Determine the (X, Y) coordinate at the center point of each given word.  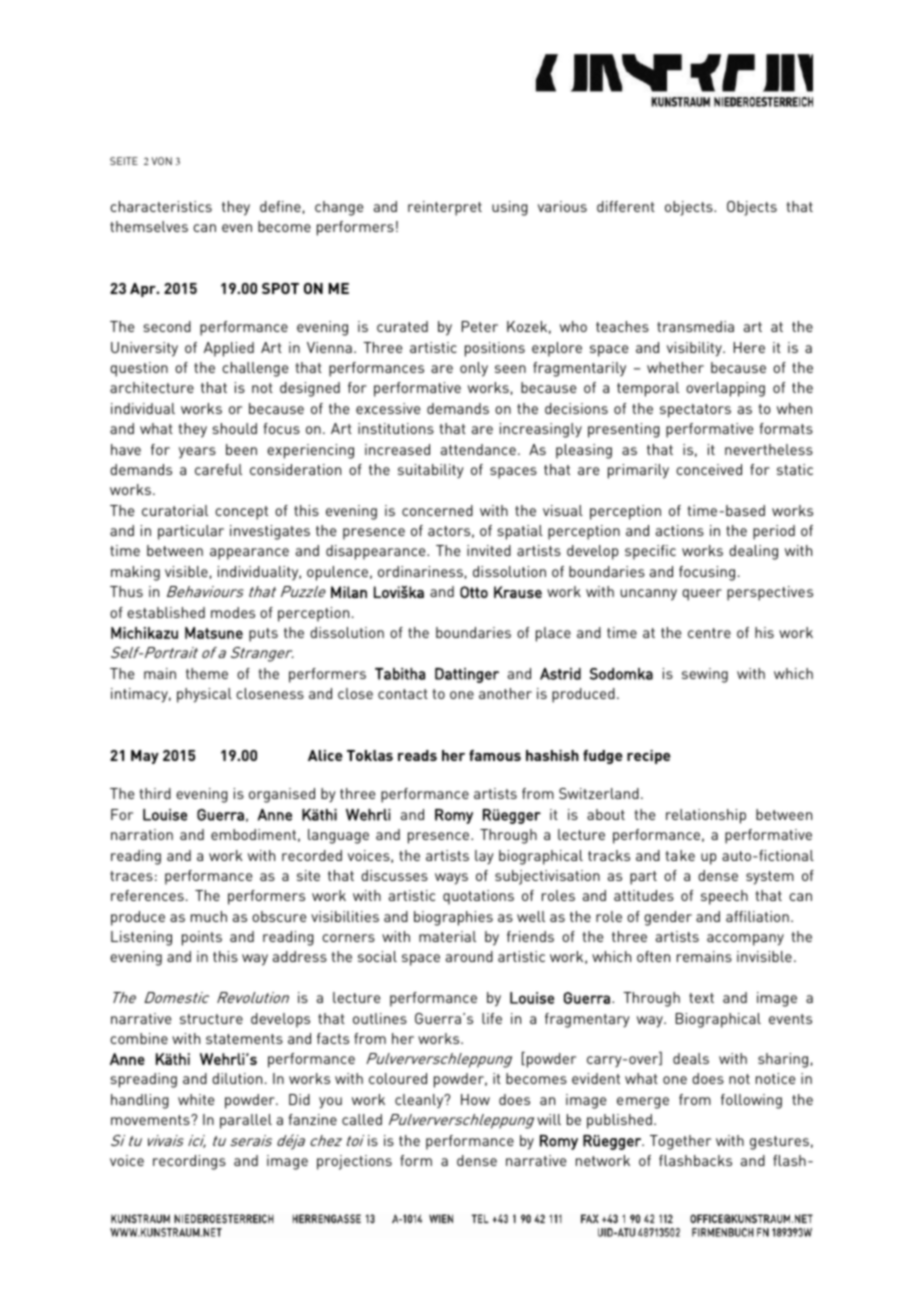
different (626, 206)
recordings (189, 1162)
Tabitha (400, 674)
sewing (705, 675)
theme (207, 673)
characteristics (161, 206)
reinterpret (445, 208)
